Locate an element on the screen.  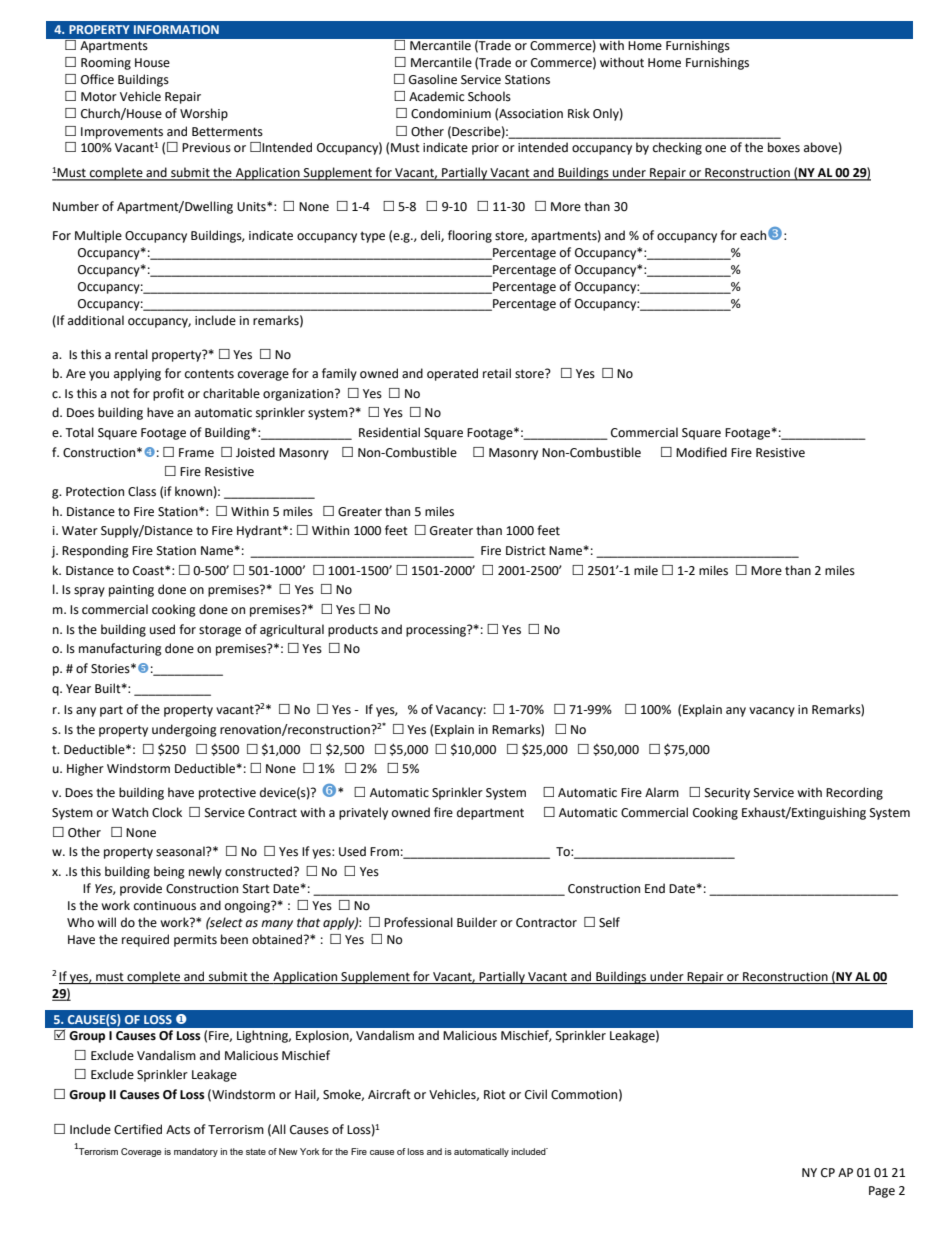
INFORMATION is located at coordinates (176, 29).
